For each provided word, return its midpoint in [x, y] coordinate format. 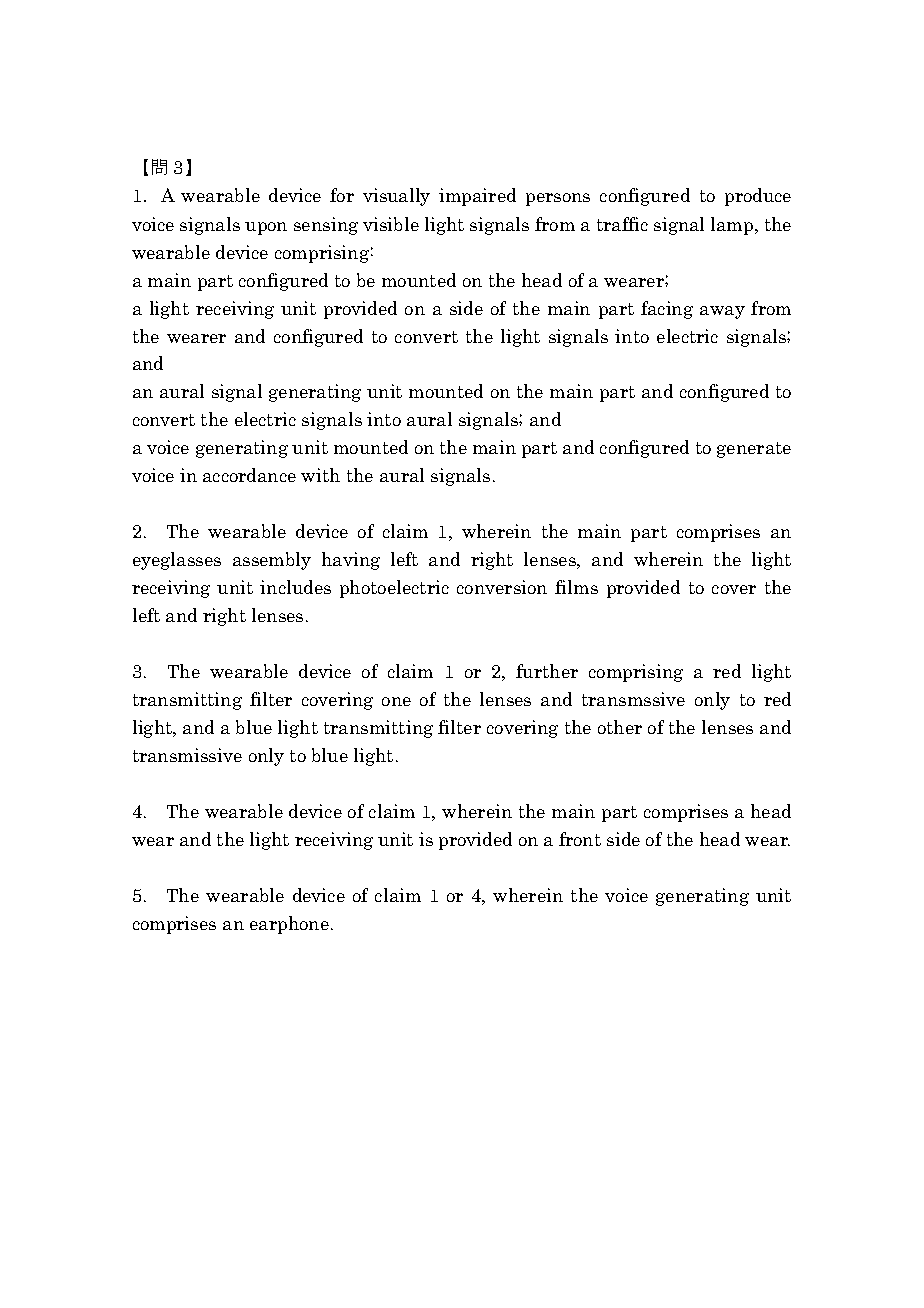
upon [266, 228]
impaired [477, 197]
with [320, 475]
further [547, 671]
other [620, 727]
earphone [291, 925]
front [580, 839]
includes [295, 587]
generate [754, 450]
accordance [249, 475]
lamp [733, 226]
